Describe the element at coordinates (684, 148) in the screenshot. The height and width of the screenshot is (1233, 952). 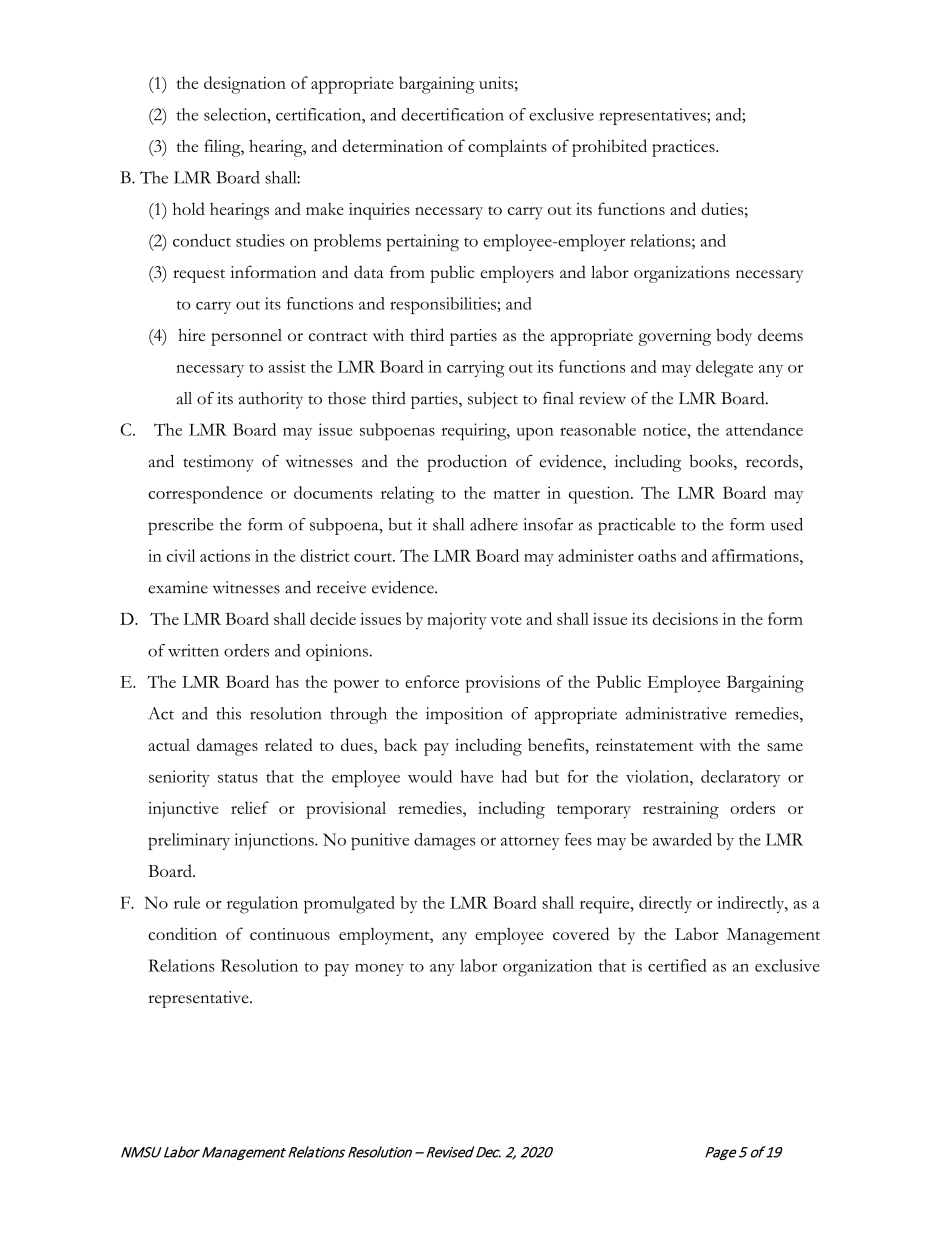
I see `practices` at that location.
